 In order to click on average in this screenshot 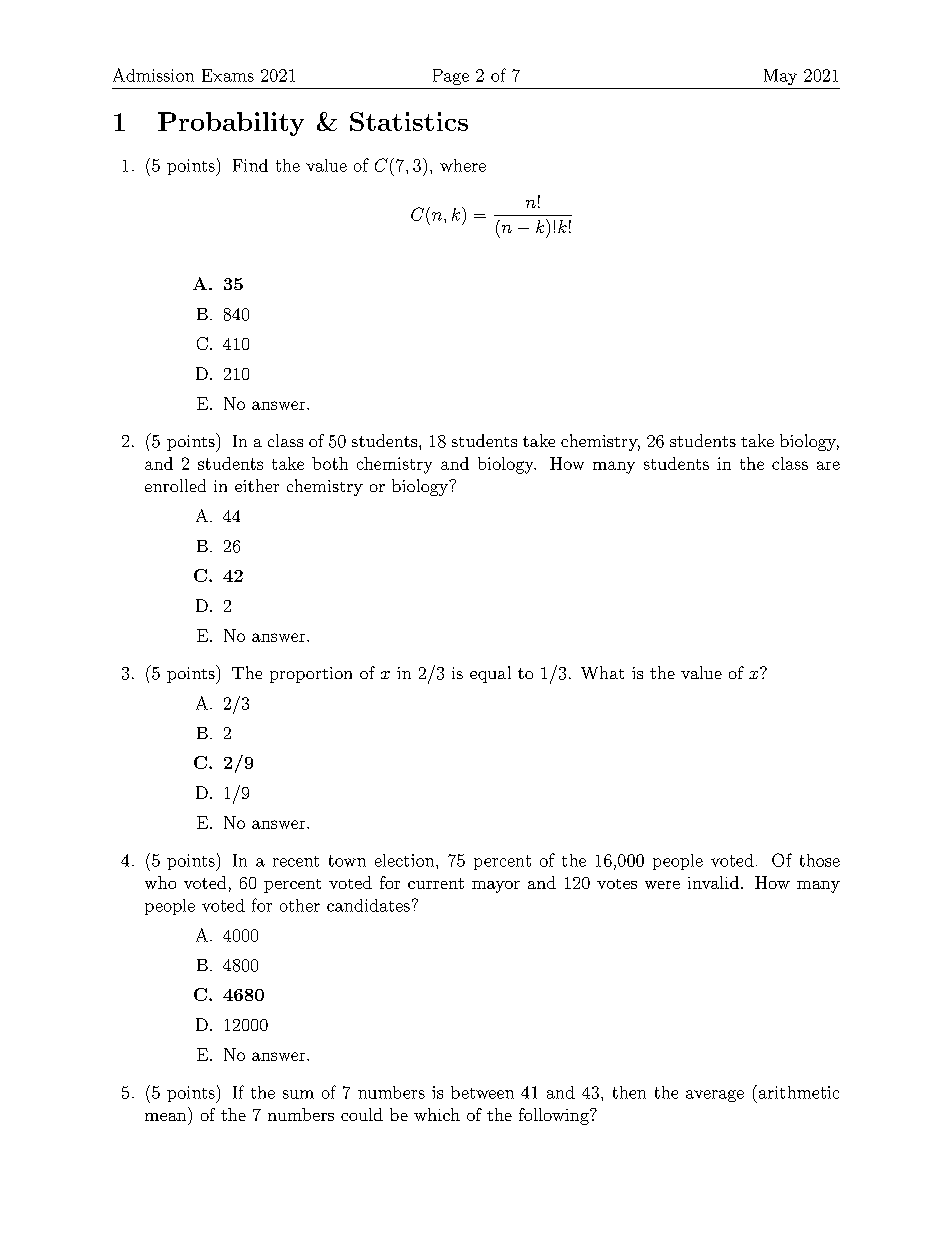, I will do `click(715, 1096)`.
